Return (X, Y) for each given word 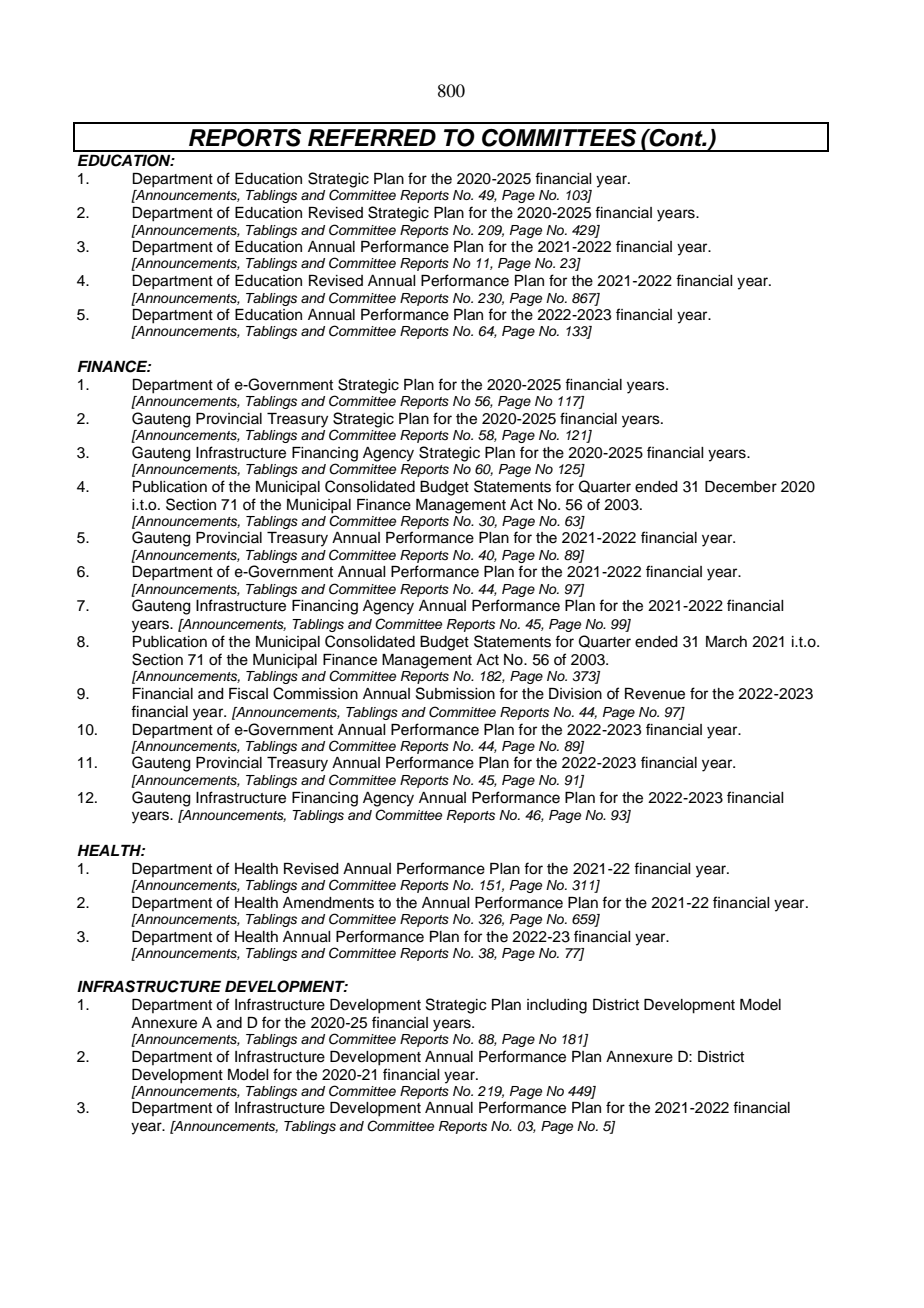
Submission (455, 693)
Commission (315, 693)
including (557, 1006)
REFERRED (372, 137)
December (741, 487)
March (726, 642)
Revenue (655, 694)
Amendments (328, 903)
